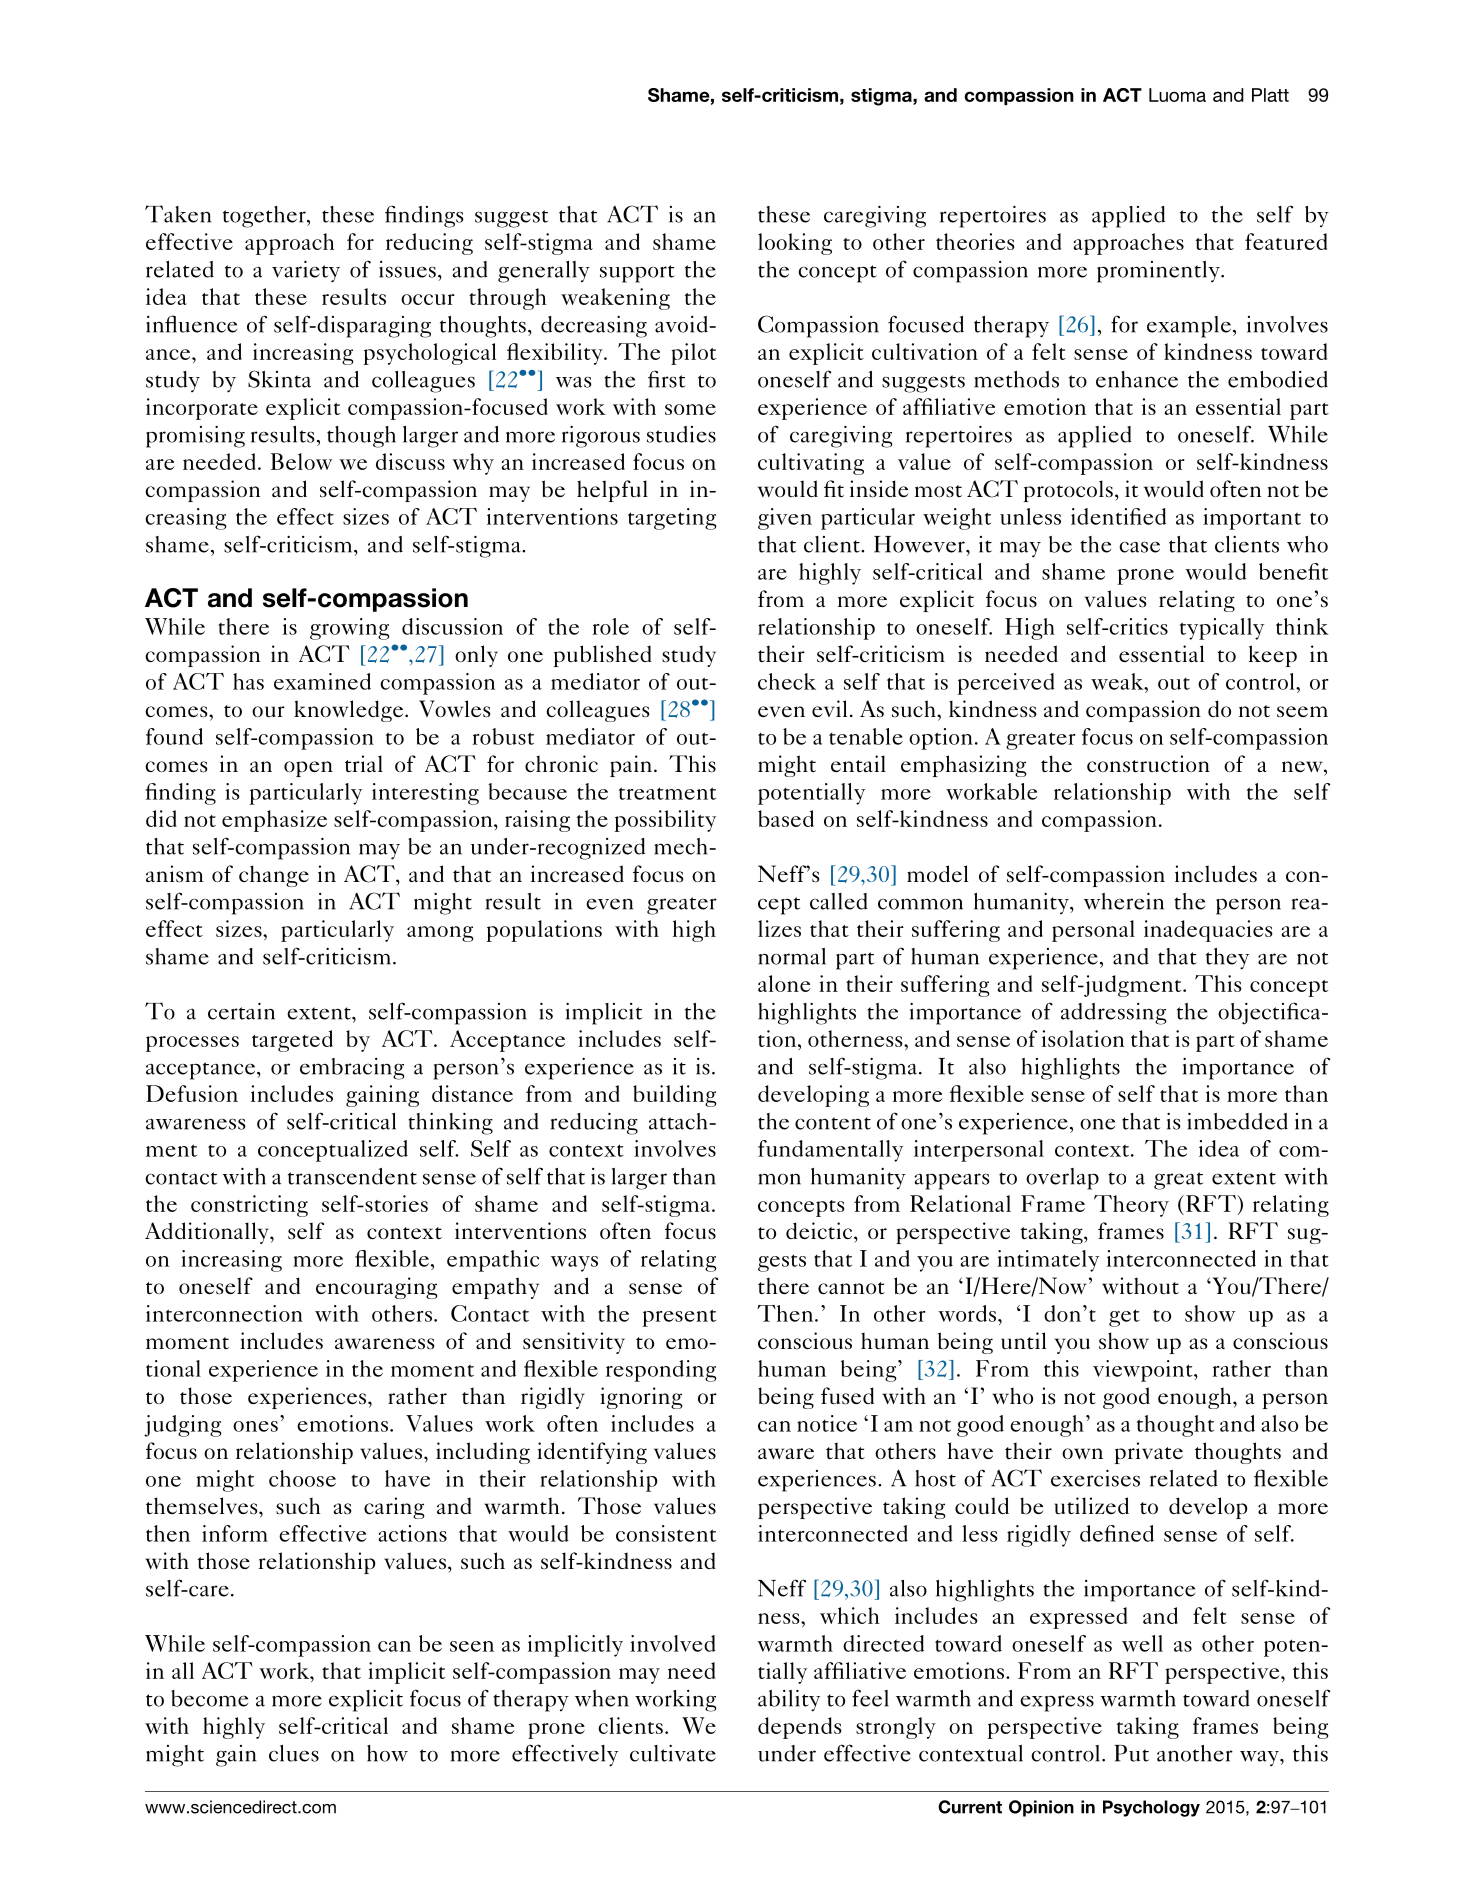 Image resolution: width=1457 pixels, height=1889 pixels. What do you see at coordinates (795, 244) in the screenshot?
I see `looking` at bounding box center [795, 244].
